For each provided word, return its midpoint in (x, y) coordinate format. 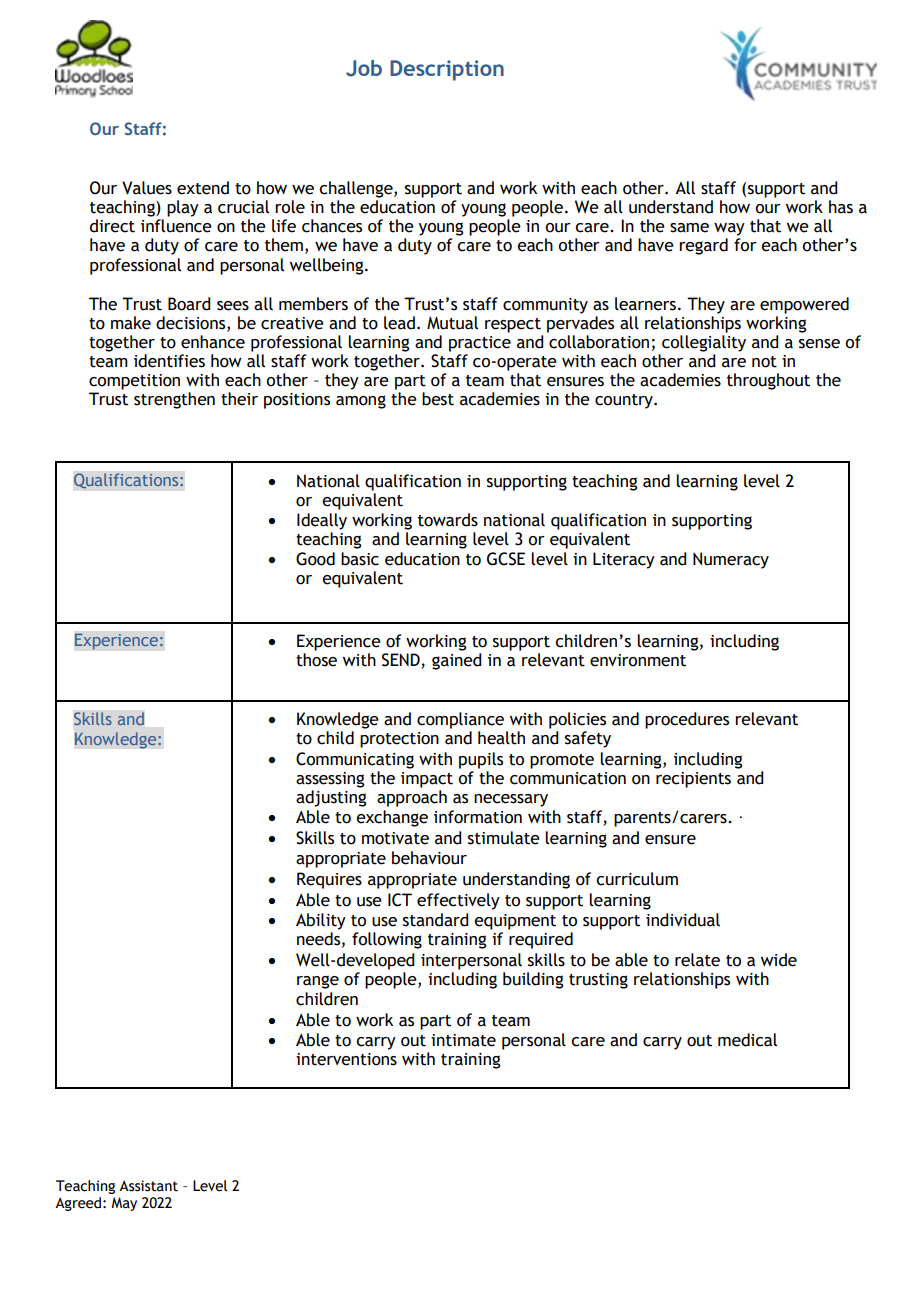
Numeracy (731, 560)
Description (447, 70)
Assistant (148, 1186)
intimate (463, 1040)
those (316, 660)
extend (203, 188)
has (841, 207)
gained (456, 661)
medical (747, 1040)
